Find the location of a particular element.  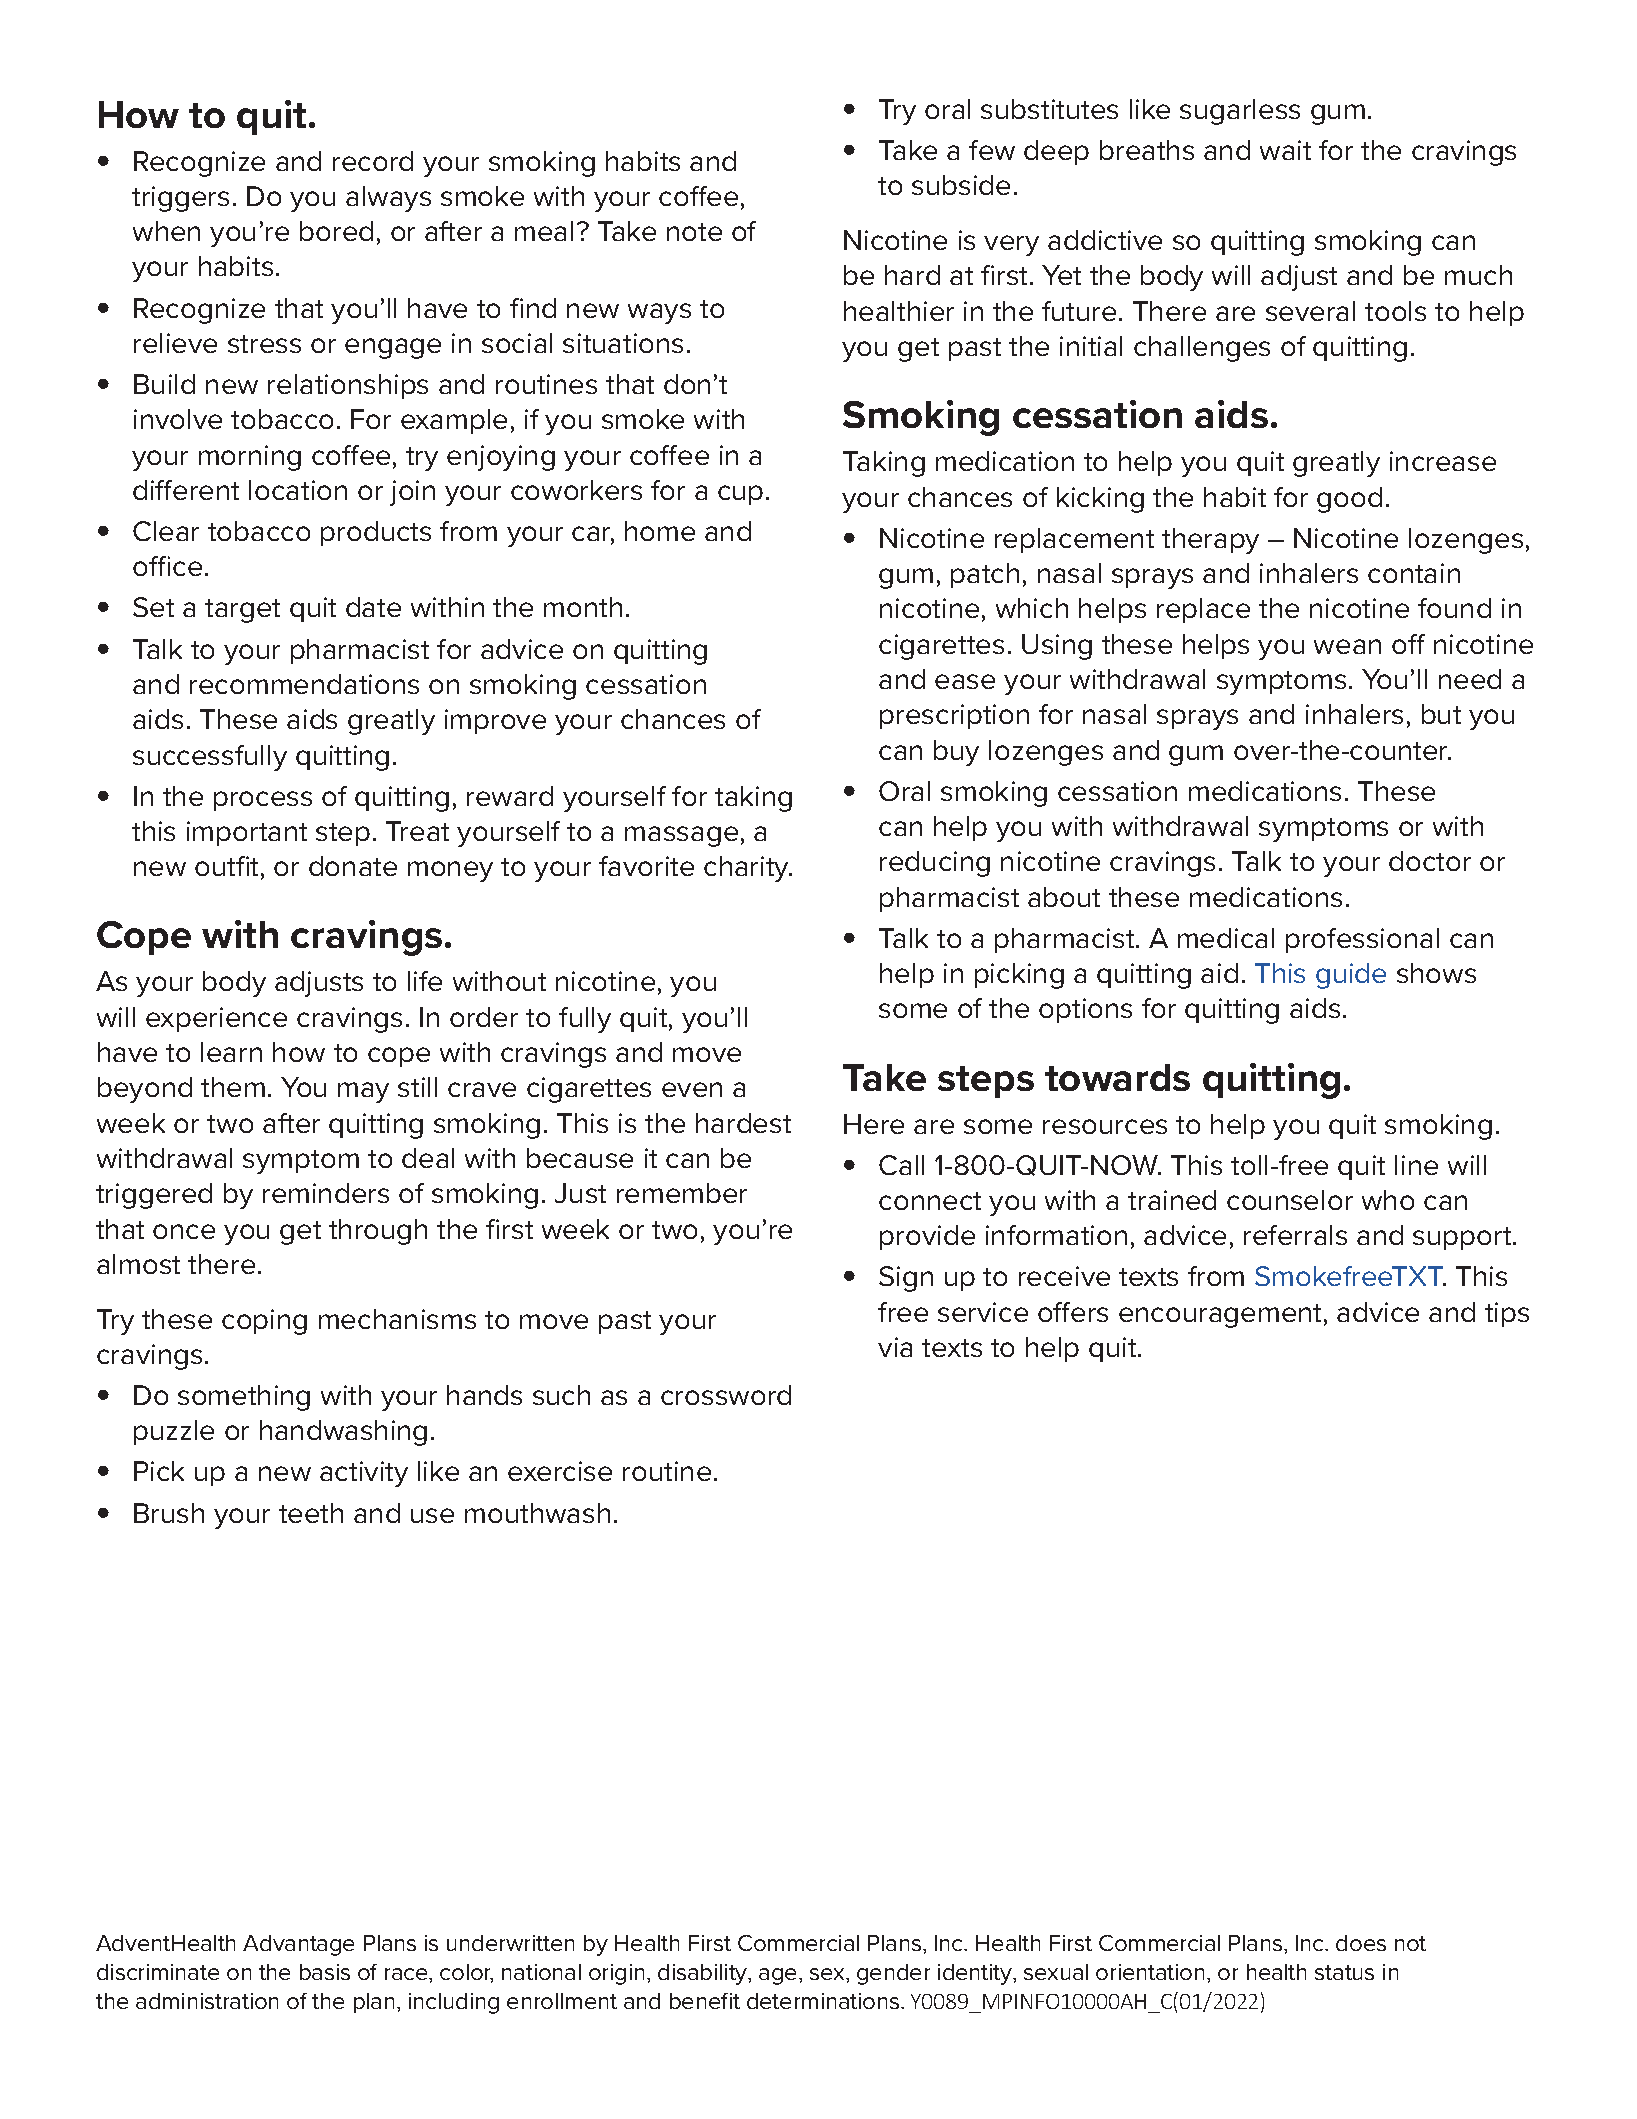

subside is located at coordinates (961, 185).
